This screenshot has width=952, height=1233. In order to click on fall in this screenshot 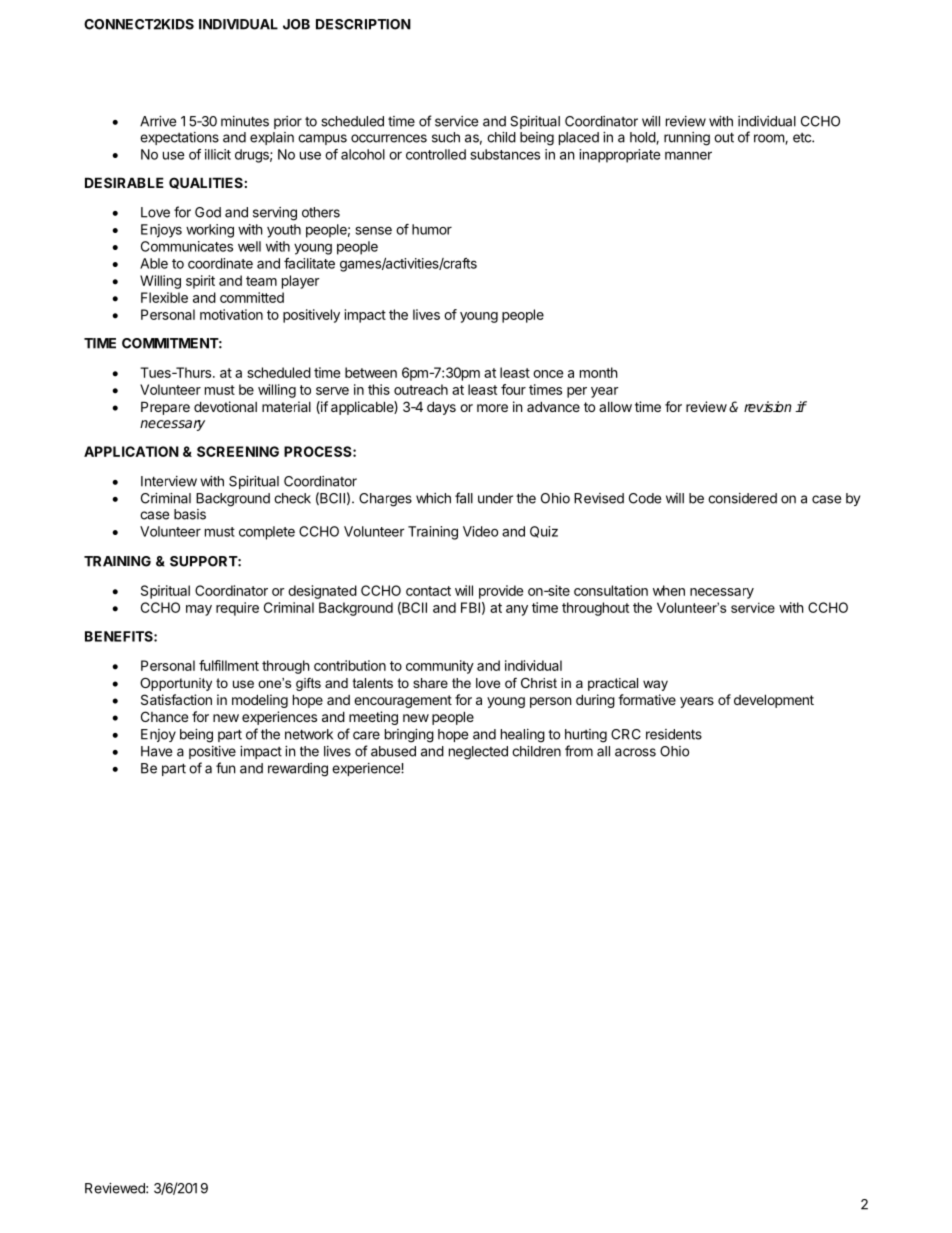, I will do `click(464, 498)`.
